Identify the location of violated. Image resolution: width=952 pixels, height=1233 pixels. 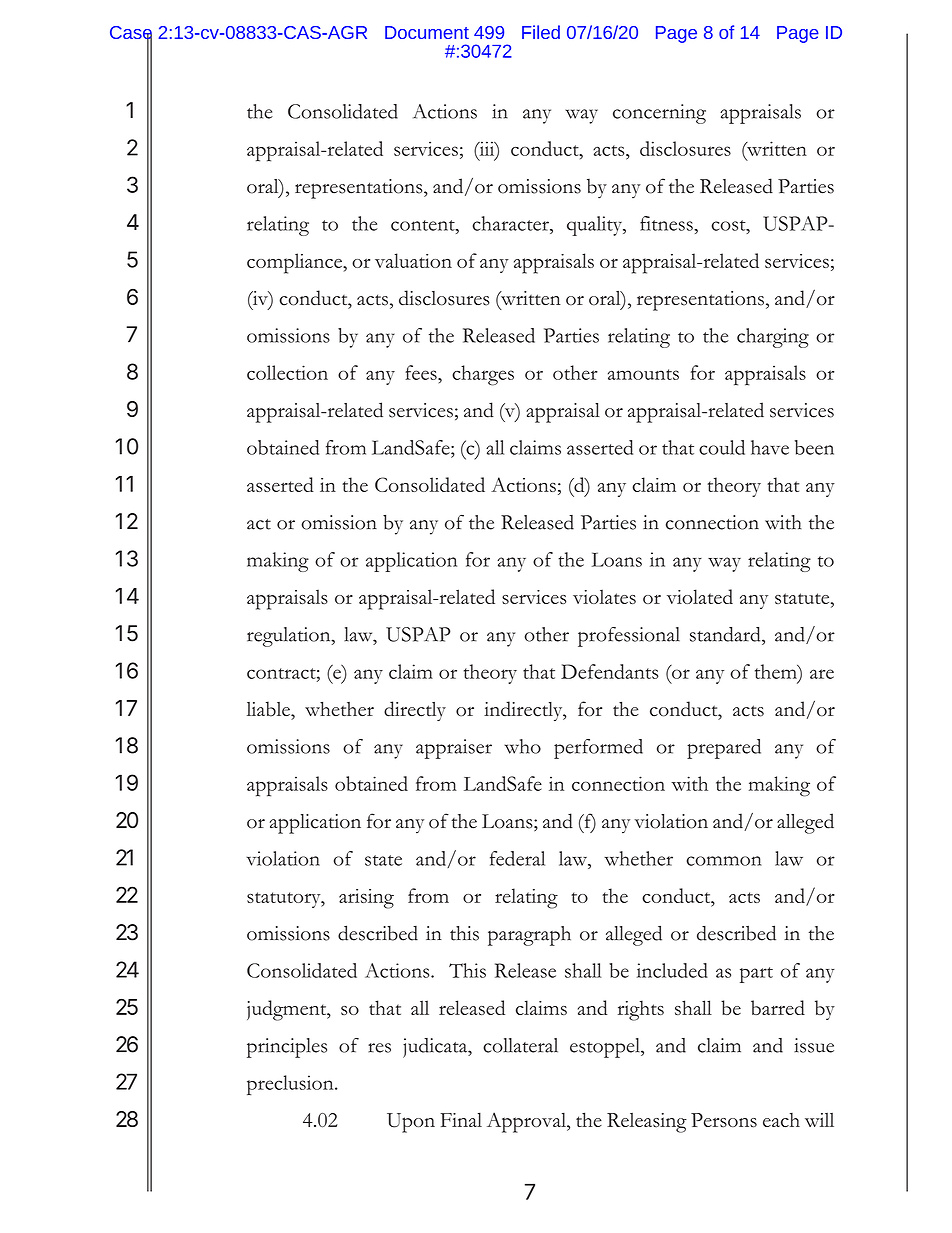
(700, 596).
